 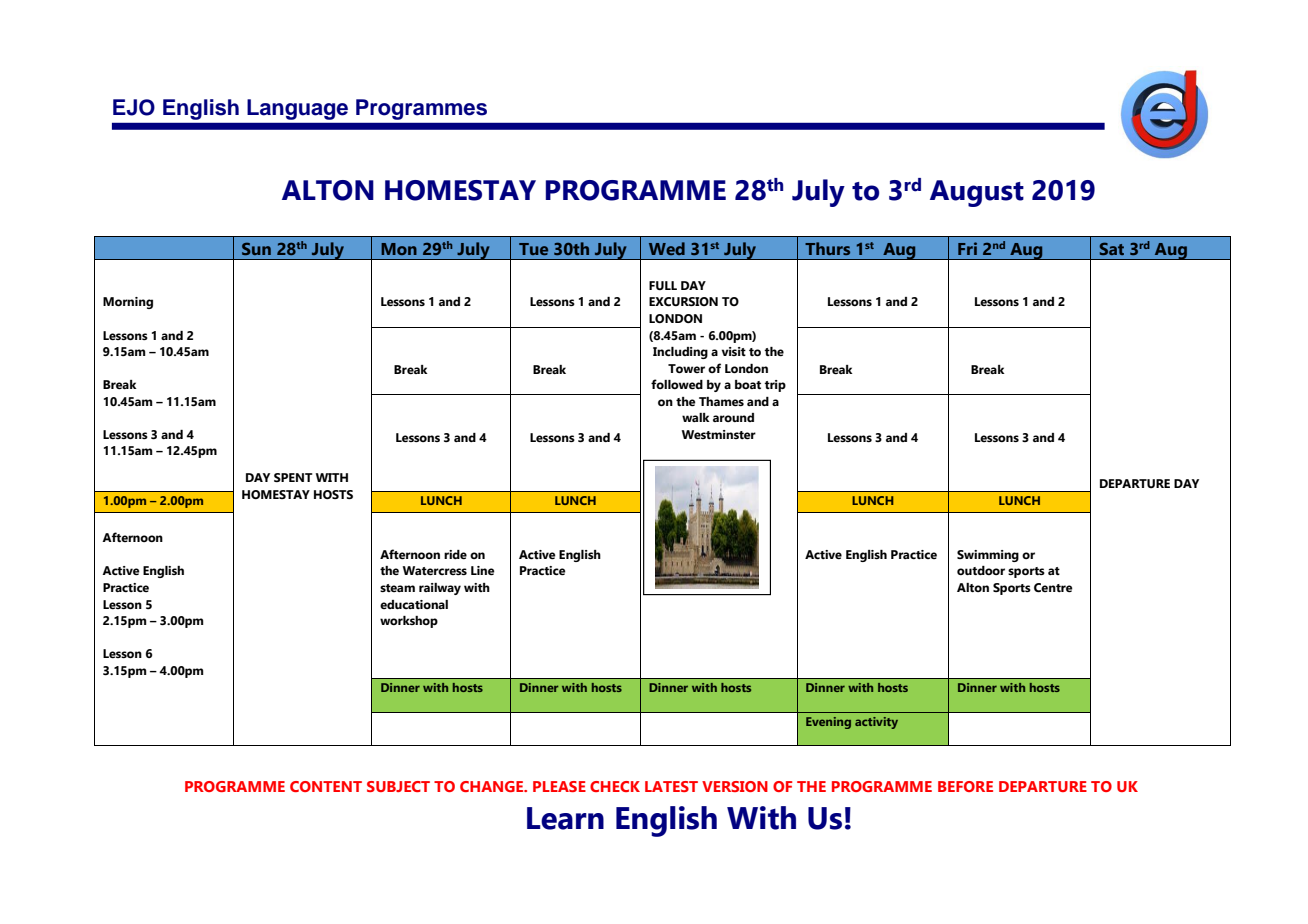 What do you see at coordinates (128, 303) in the document?
I see `Morning` at bounding box center [128, 303].
